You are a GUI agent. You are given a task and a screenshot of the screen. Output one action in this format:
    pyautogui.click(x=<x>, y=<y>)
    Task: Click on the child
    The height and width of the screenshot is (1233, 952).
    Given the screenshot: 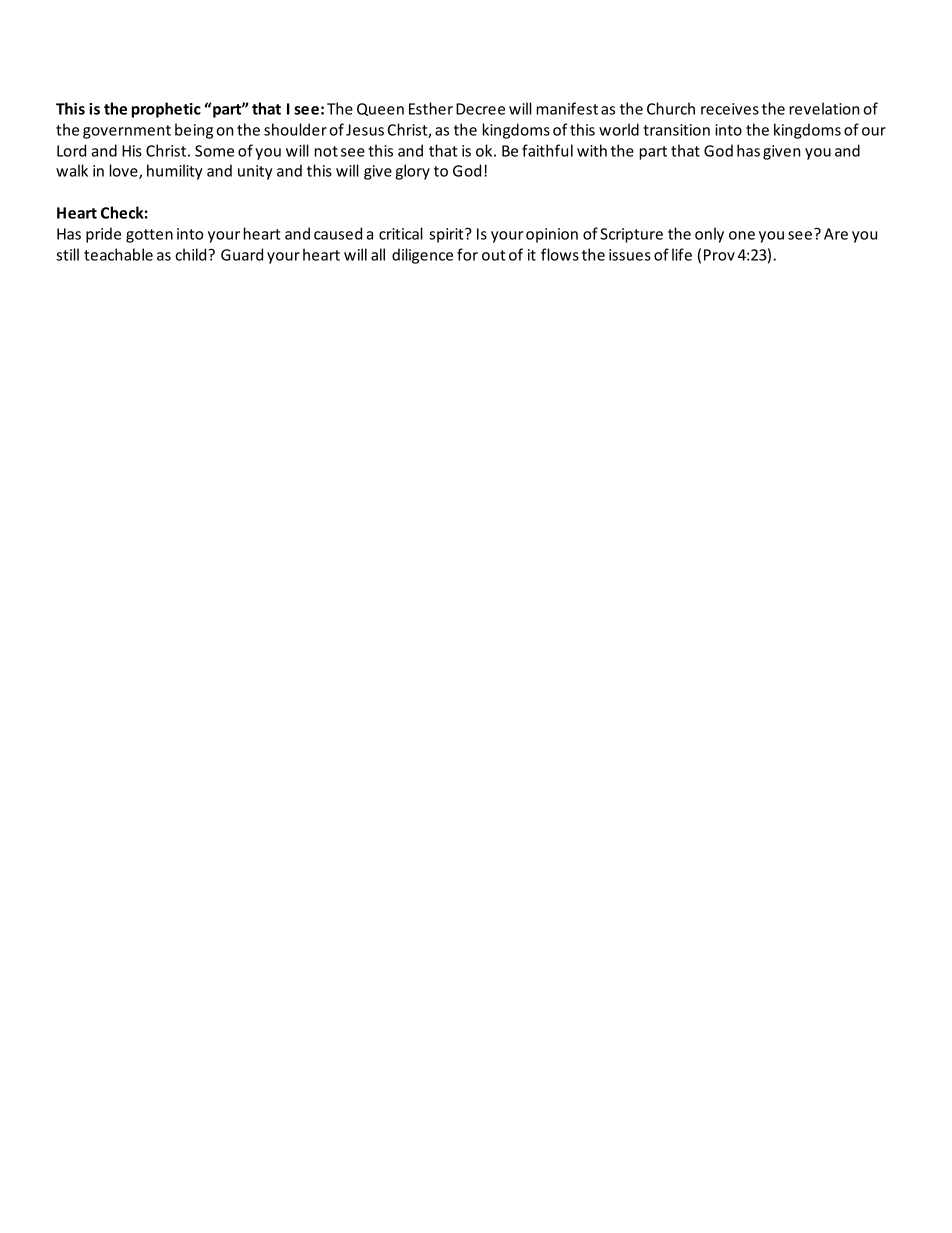 What is the action you would take?
    pyautogui.click(x=192, y=254)
